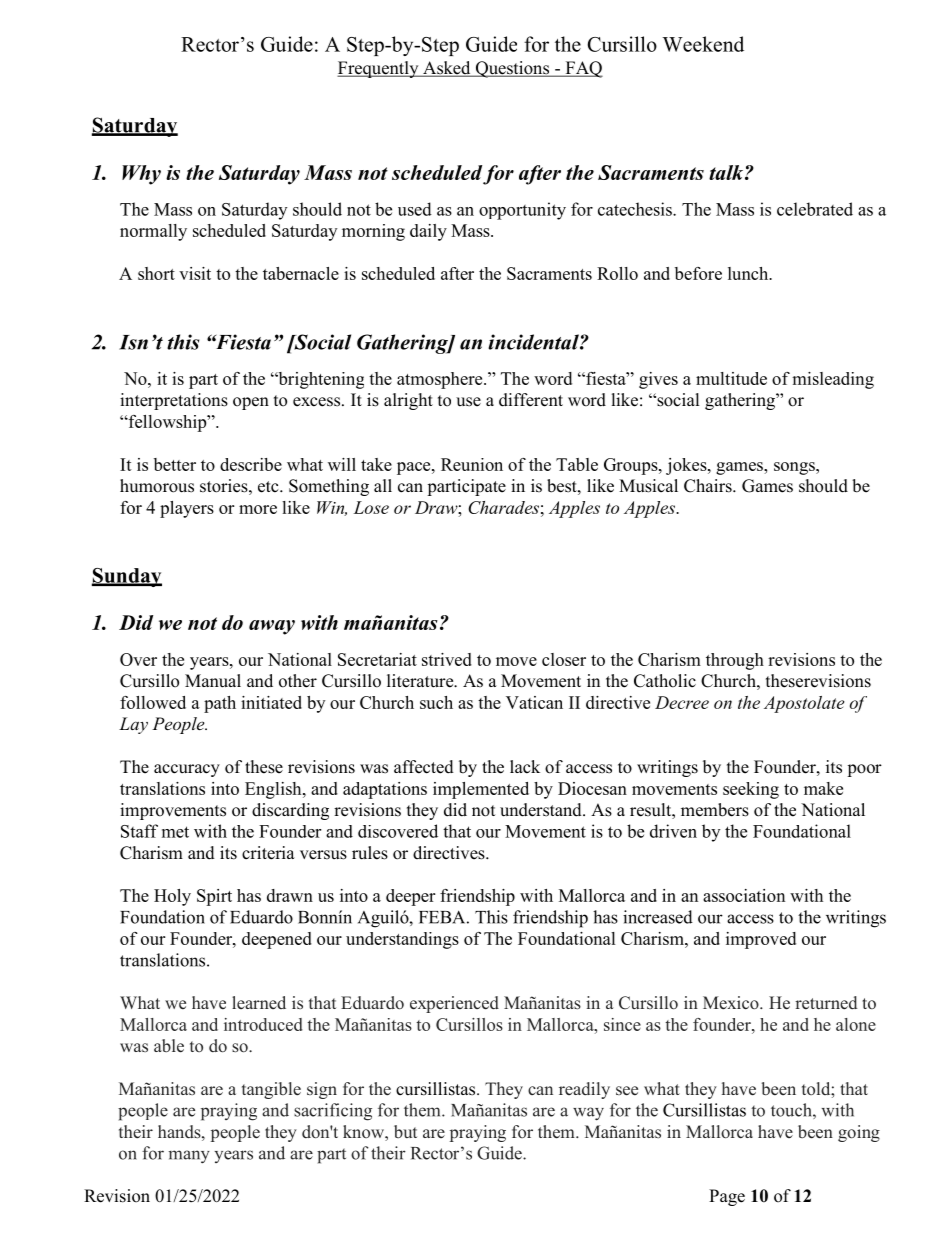  Describe the element at coordinates (512, 69) in the image. I see `Questions` at that location.
